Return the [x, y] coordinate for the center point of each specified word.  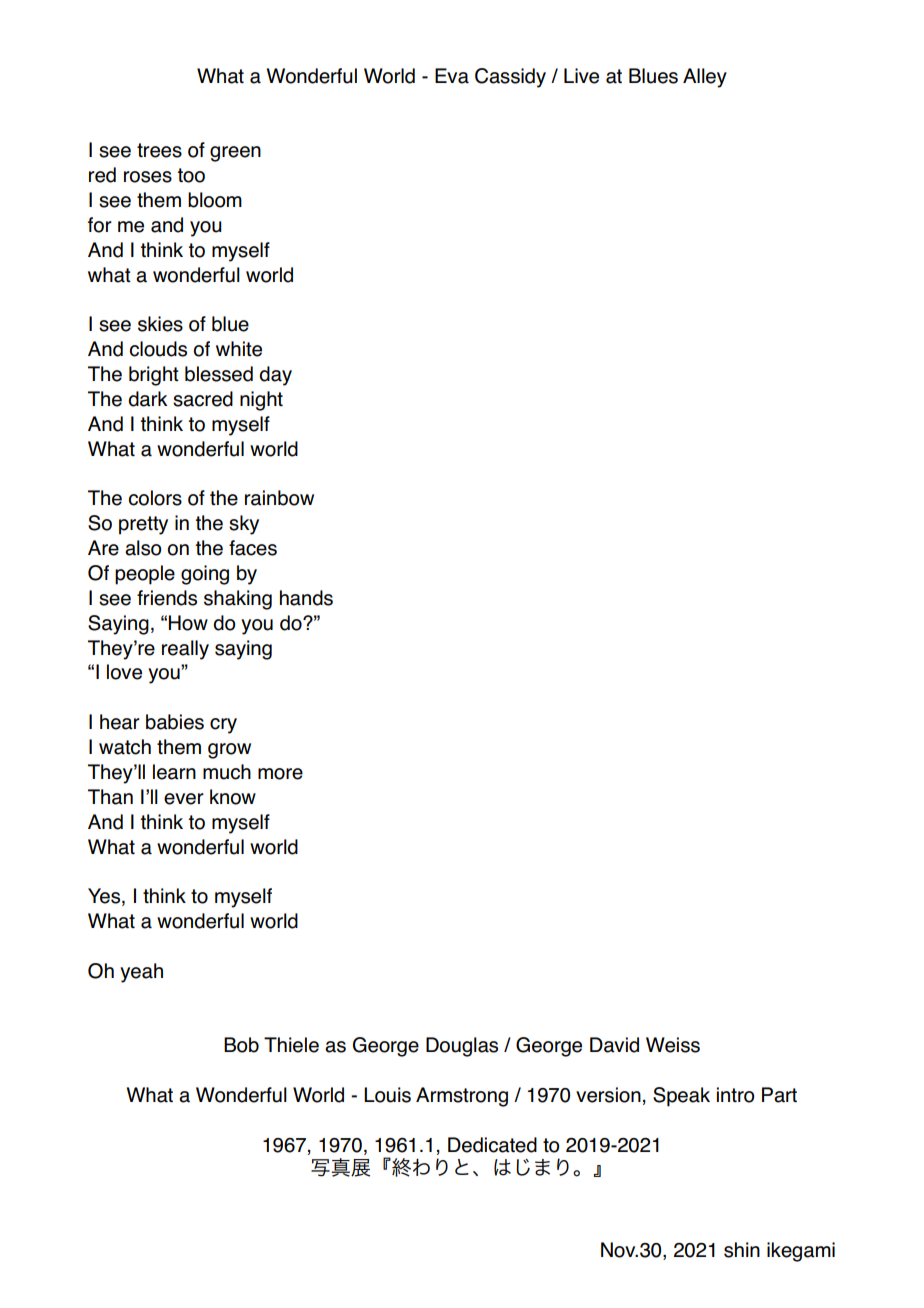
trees [159, 150]
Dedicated [492, 1145]
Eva [452, 76]
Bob [241, 1045]
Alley [705, 78]
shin [742, 1250]
